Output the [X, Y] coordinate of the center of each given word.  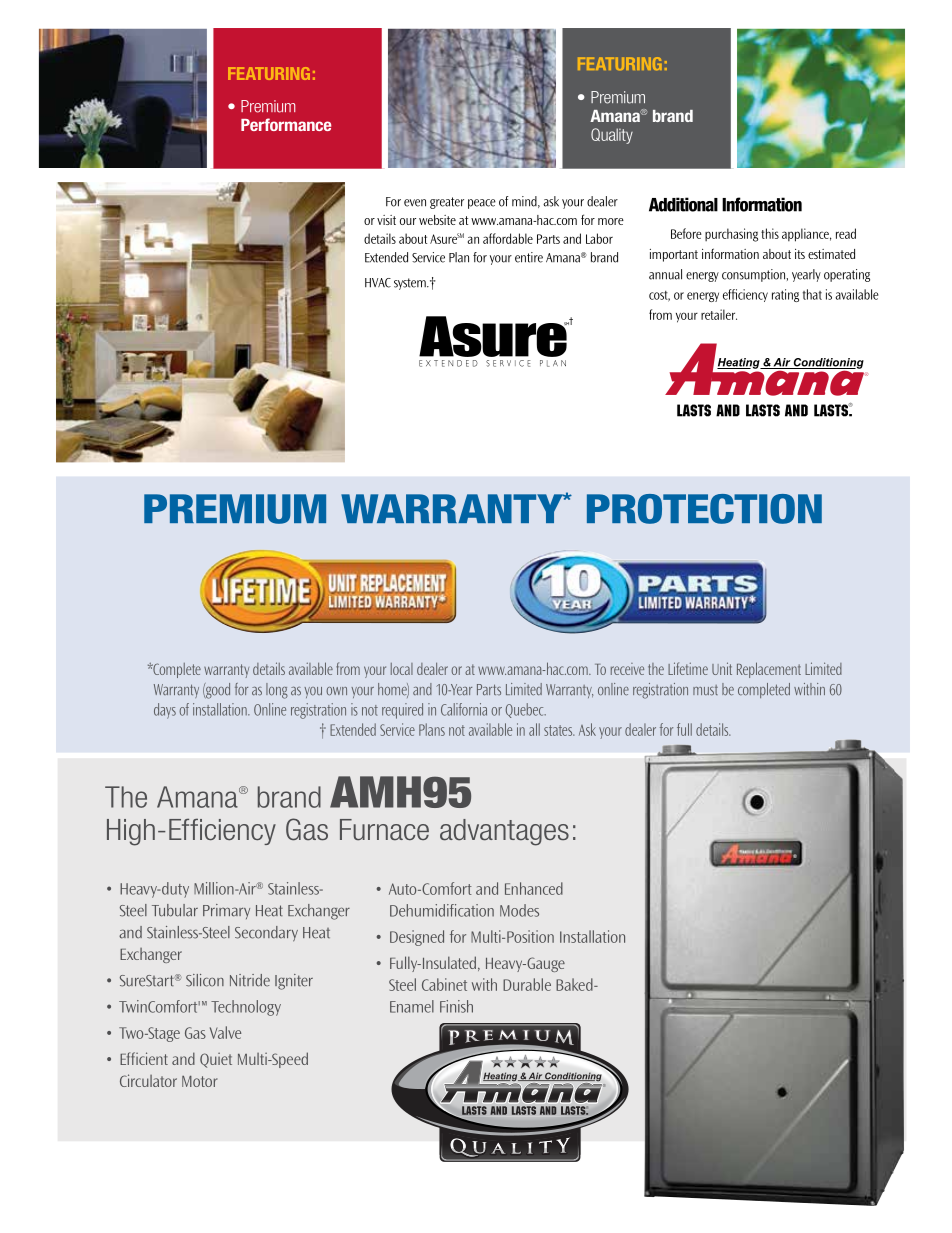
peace [482, 204]
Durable [527, 984]
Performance [286, 124]
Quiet [216, 1060]
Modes [519, 910]
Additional [683, 204]
